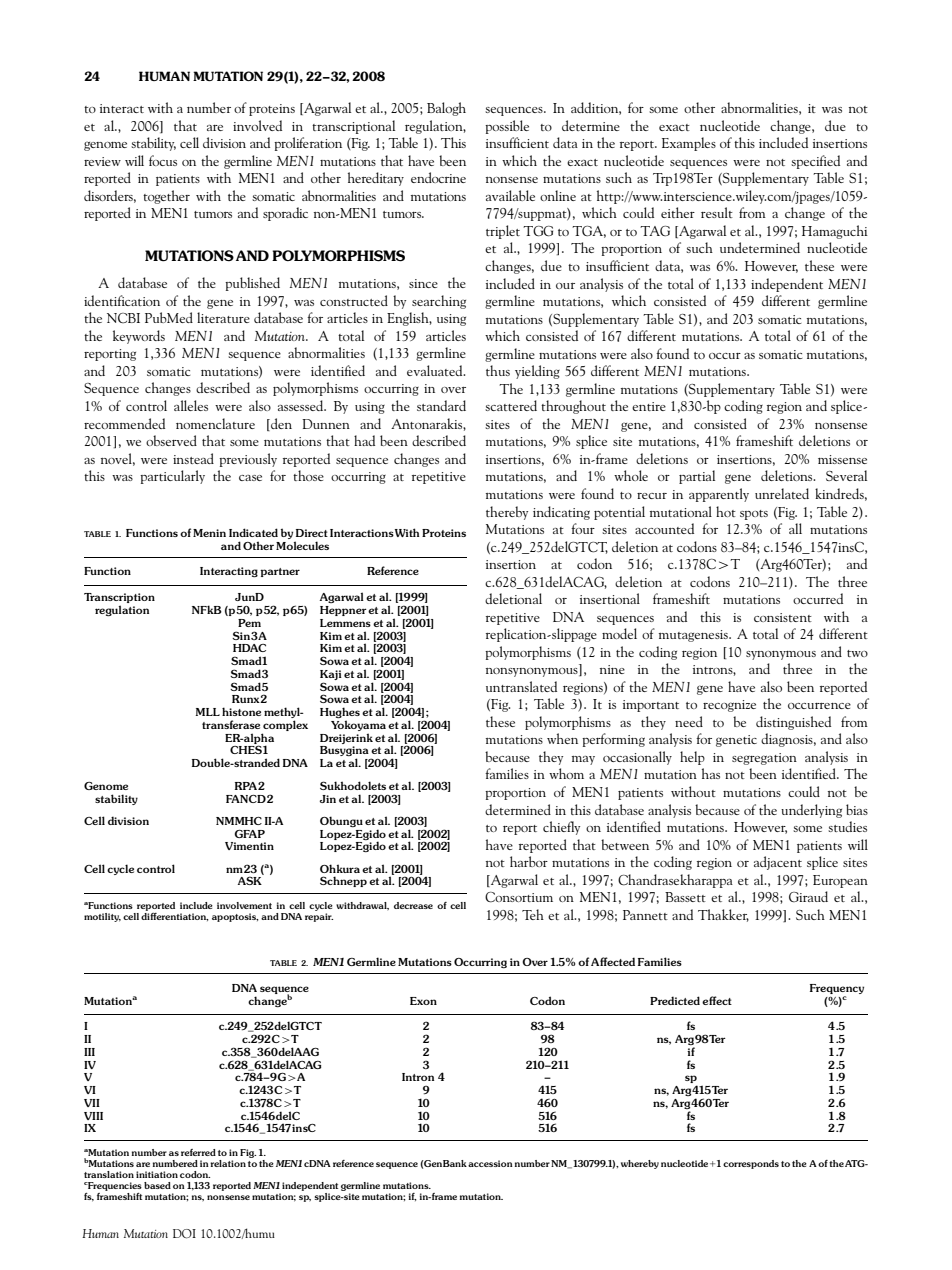  What do you see at coordinates (163, 160) in the document?
I see `focus` at bounding box center [163, 160].
